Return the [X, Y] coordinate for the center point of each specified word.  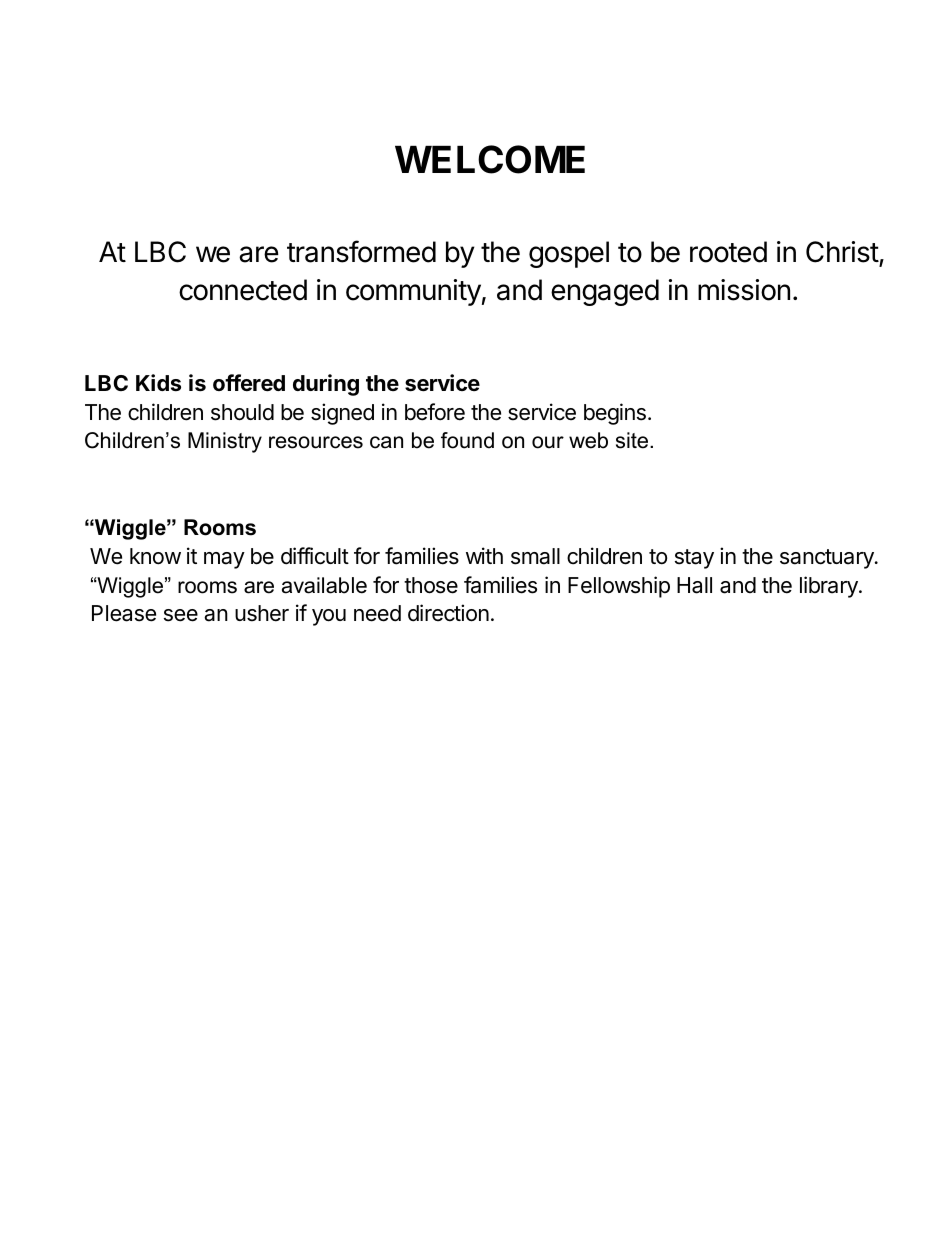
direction [448, 613]
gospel [569, 254]
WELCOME [490, 159]
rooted [728, 252]
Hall [694, 585]
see [181, 615]
